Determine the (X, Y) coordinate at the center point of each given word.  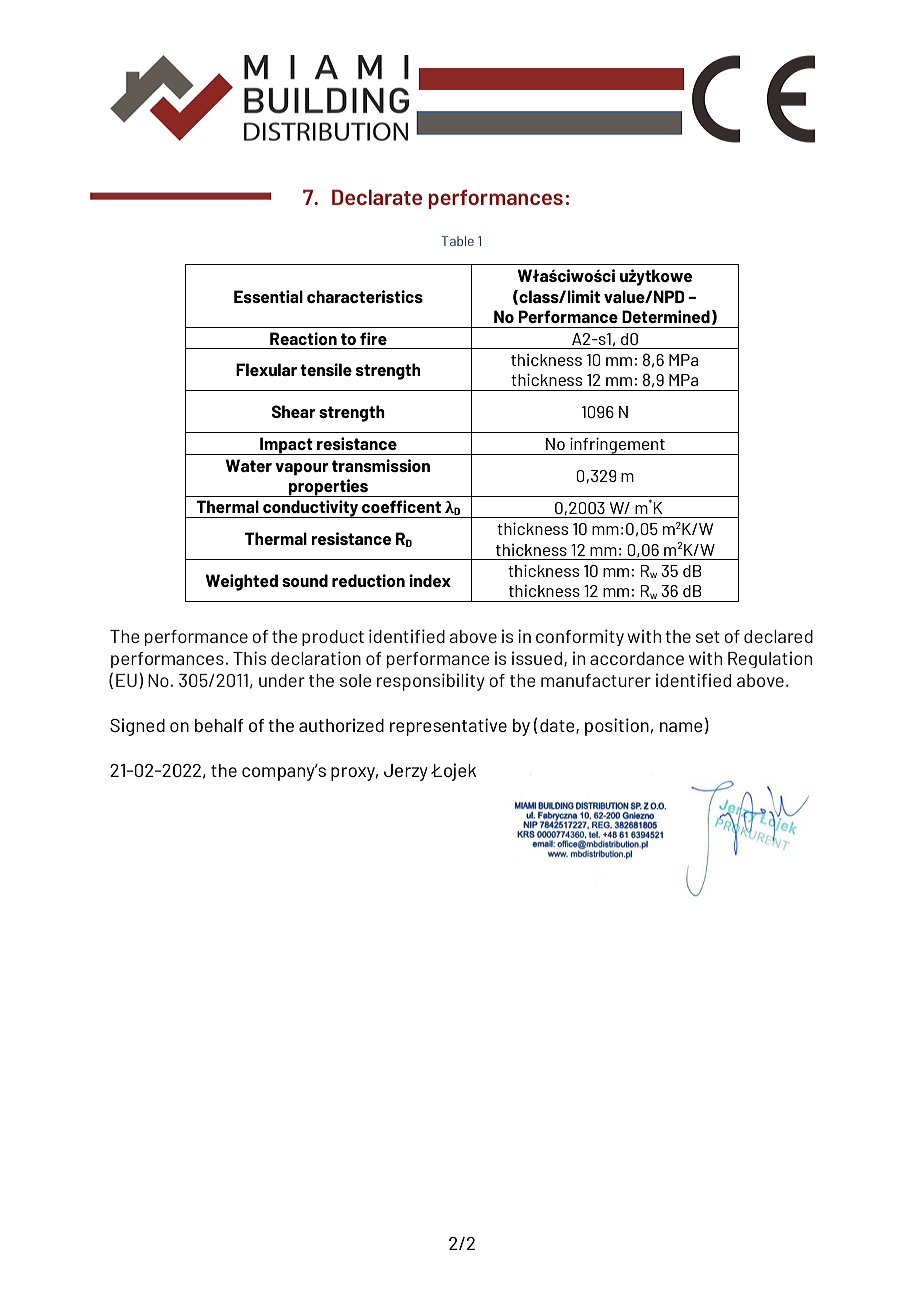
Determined (666, 316)
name (681, 727)
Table (457, 241)
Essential (268, 296)
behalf (219, 725)
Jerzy (406, 772)
